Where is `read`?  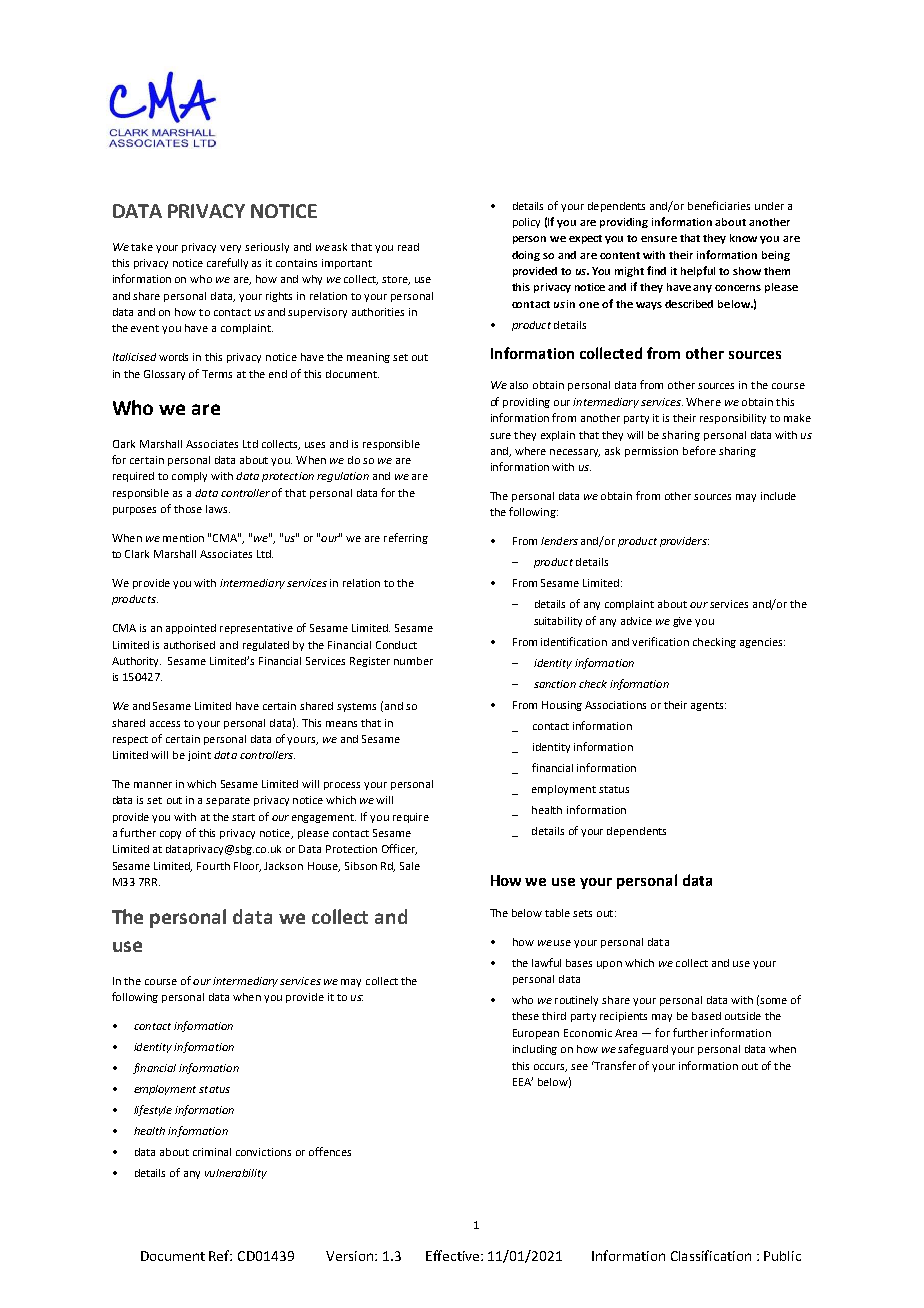 read is located at coordinates (408, 247).
